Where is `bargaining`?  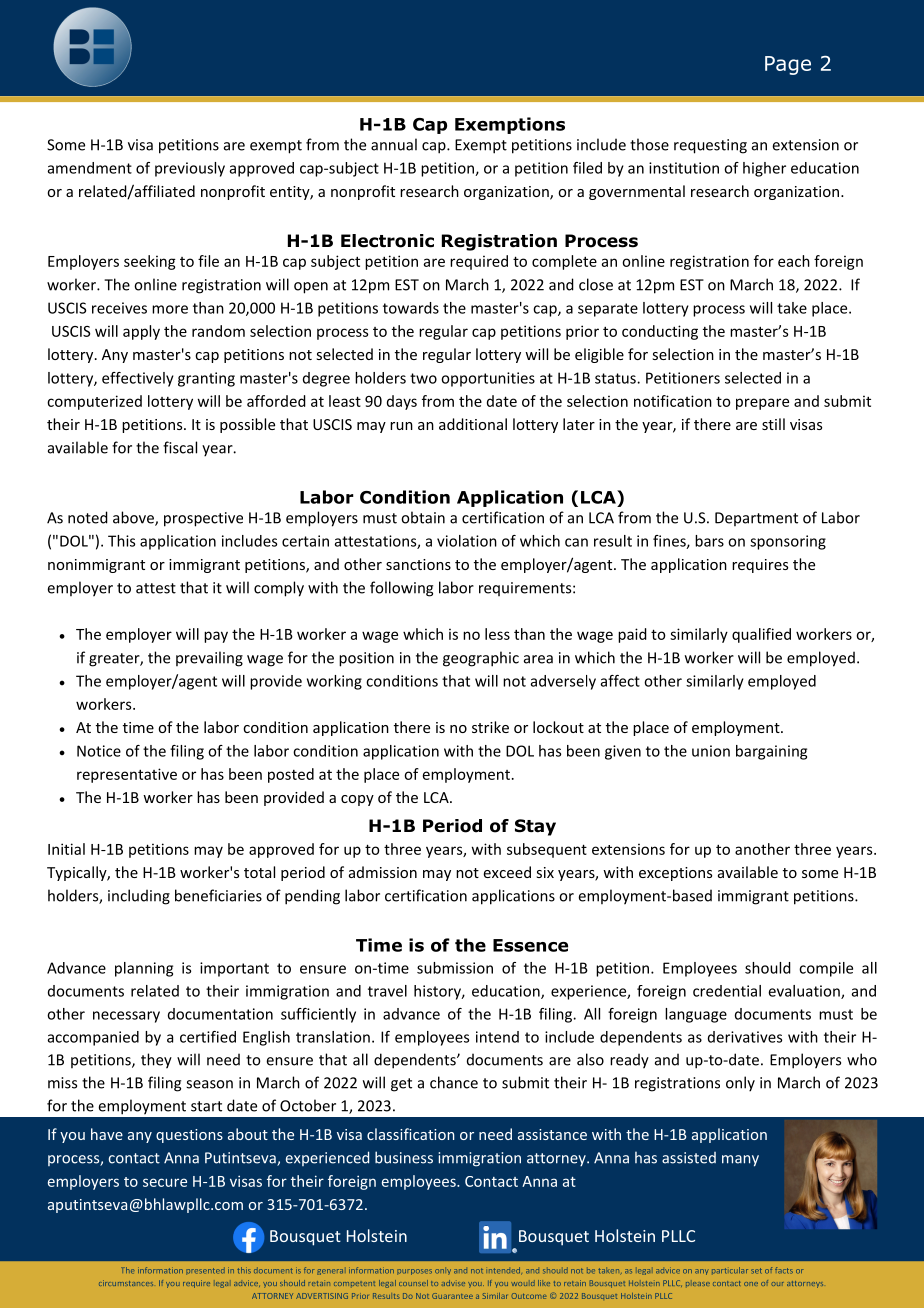 bargaining is located at coordinates (771, 752).
